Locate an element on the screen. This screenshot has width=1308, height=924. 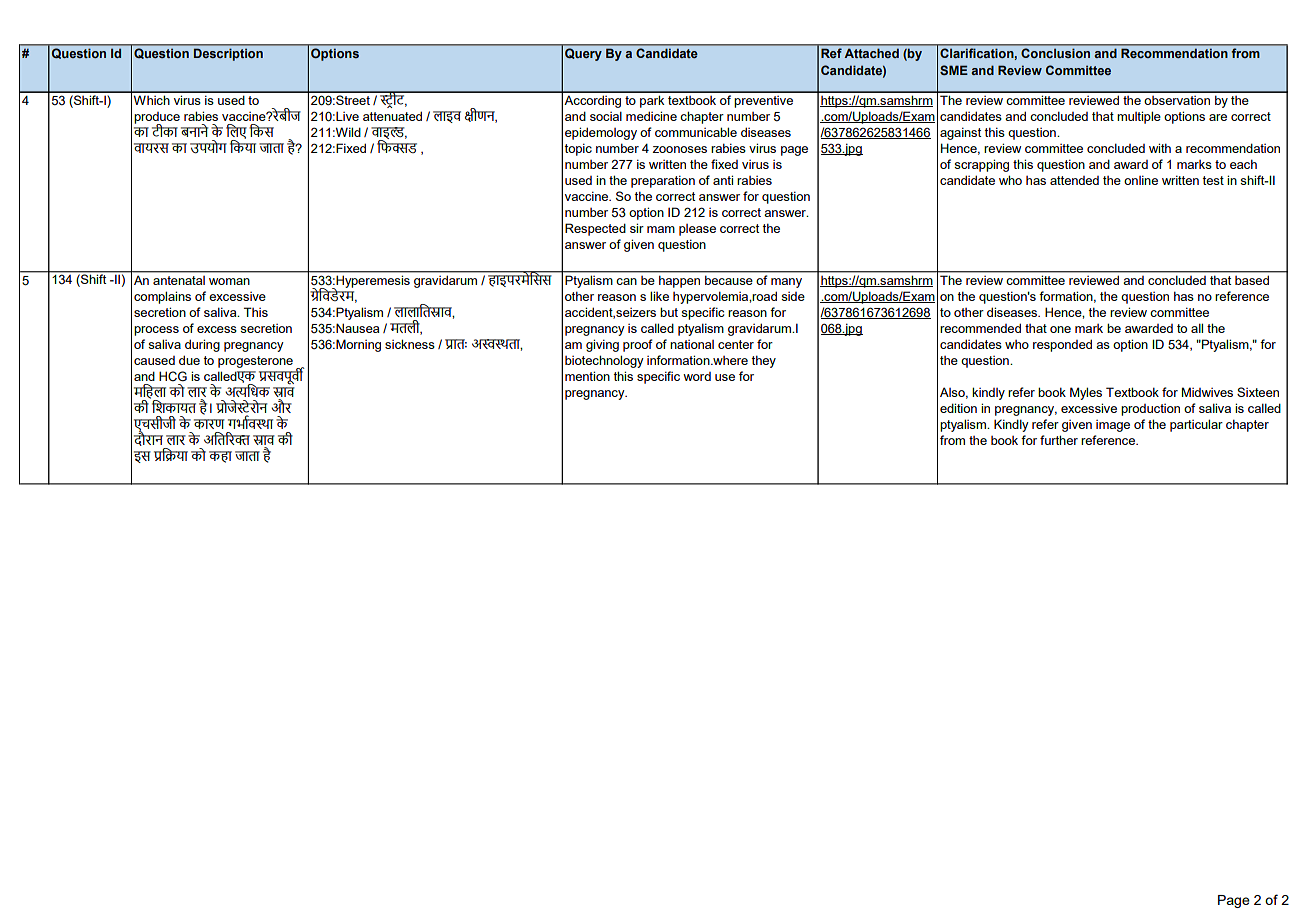
topic is located at coordinates (578, 149).
